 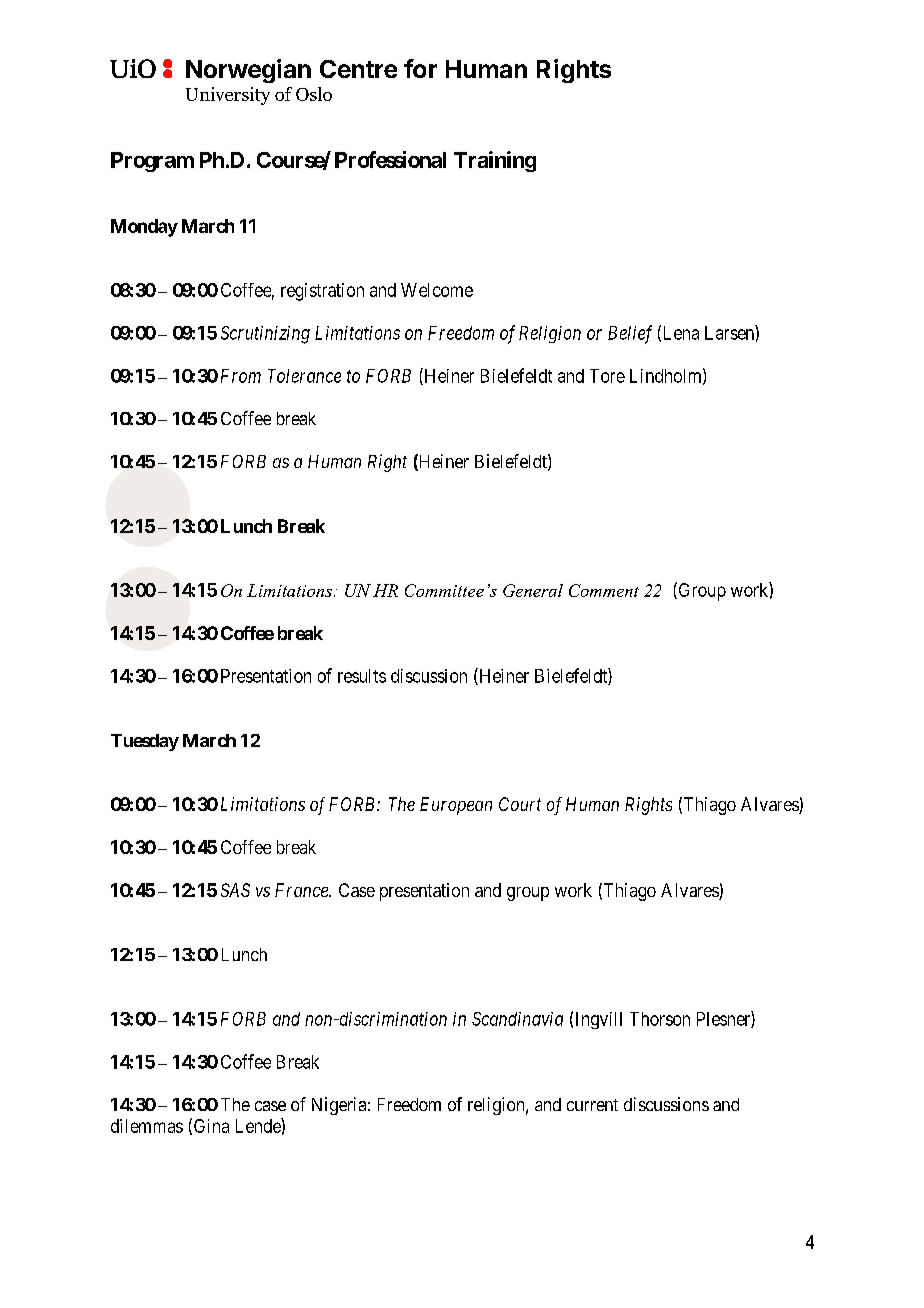 I want to click on University, so click(x=228, y=96).
